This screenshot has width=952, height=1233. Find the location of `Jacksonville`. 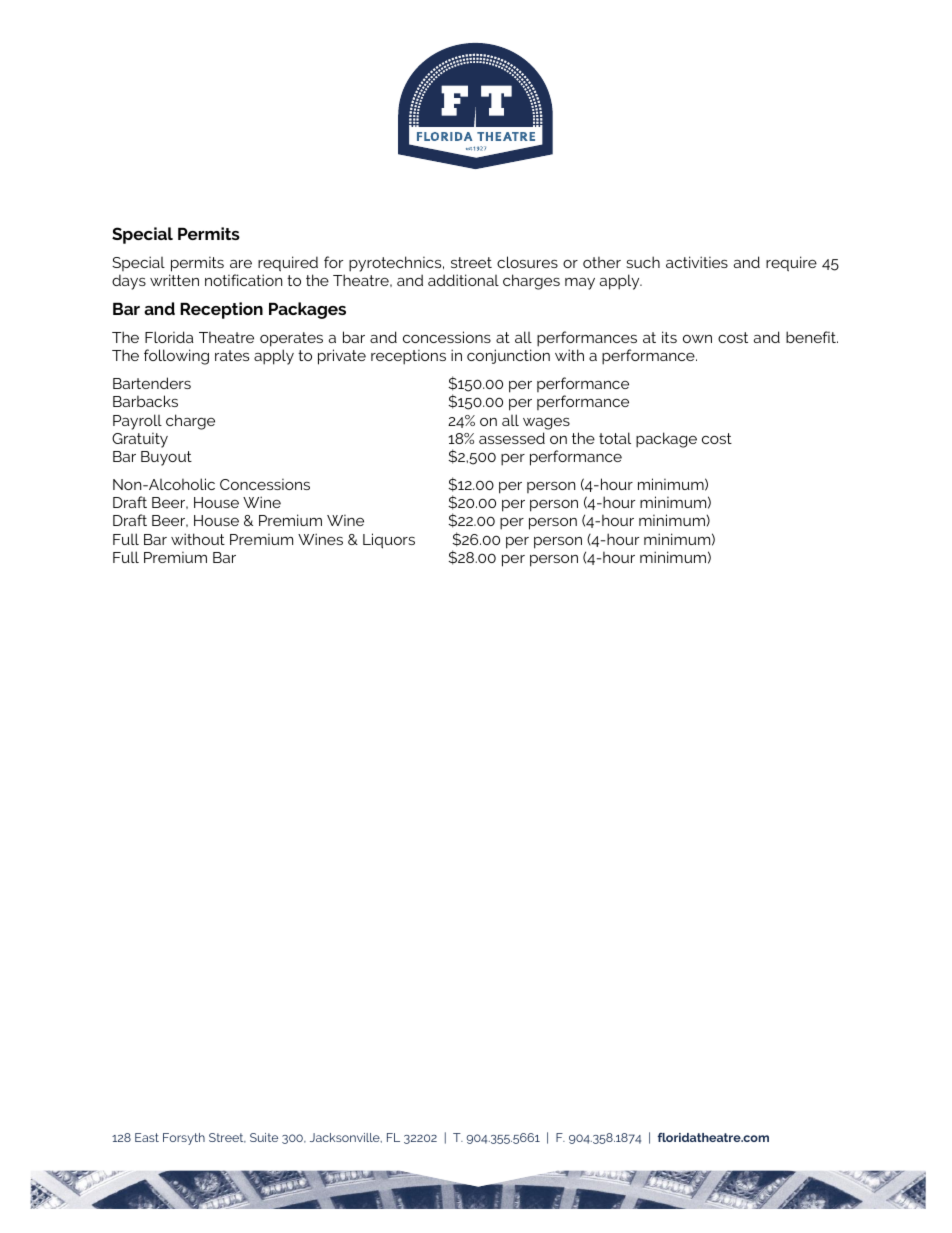

Jacksonville is located at coordinates (346, 1138).
